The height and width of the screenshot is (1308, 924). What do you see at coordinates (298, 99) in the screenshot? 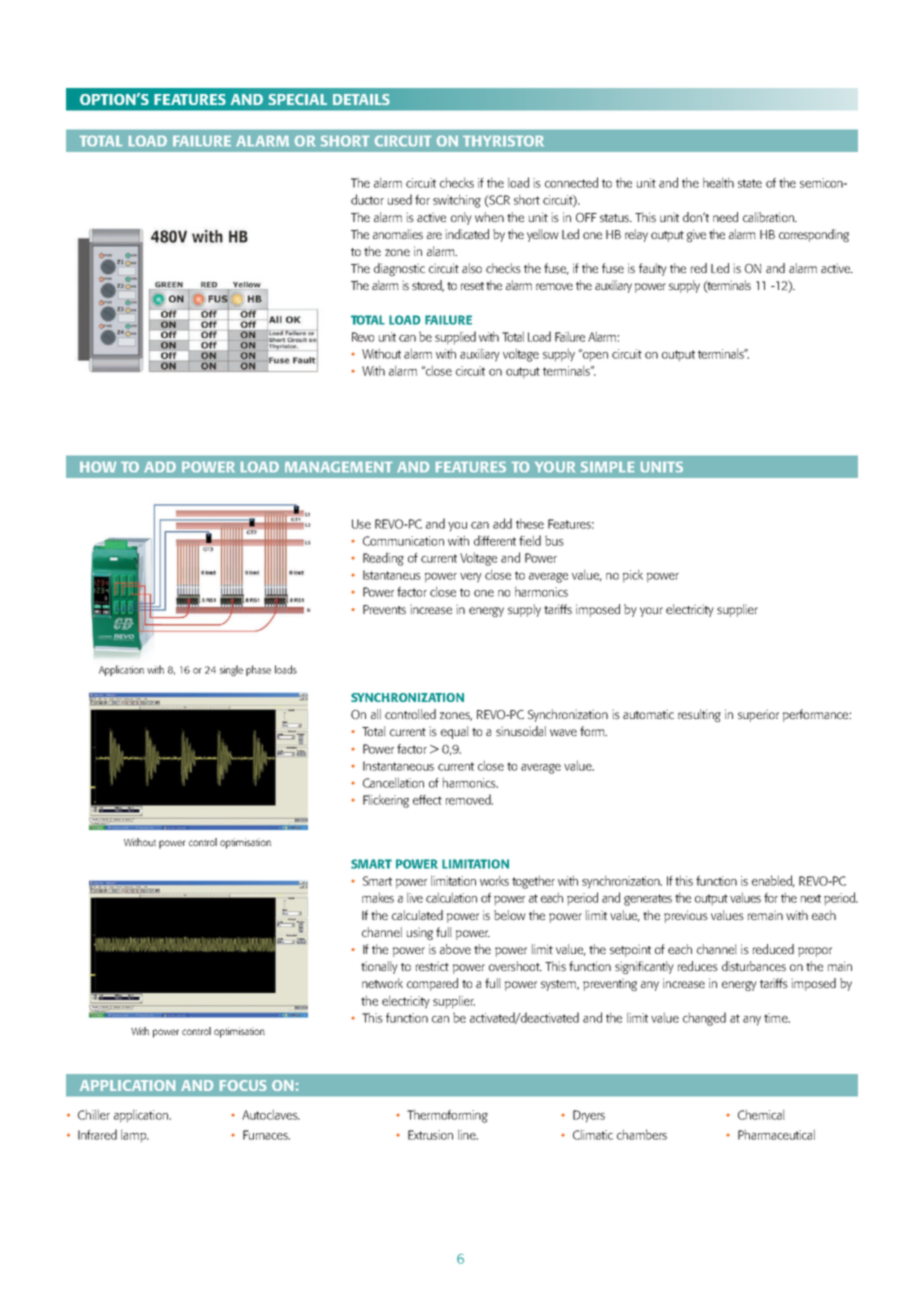
I see `SPECIAL` at bounding box center [298, 99].
